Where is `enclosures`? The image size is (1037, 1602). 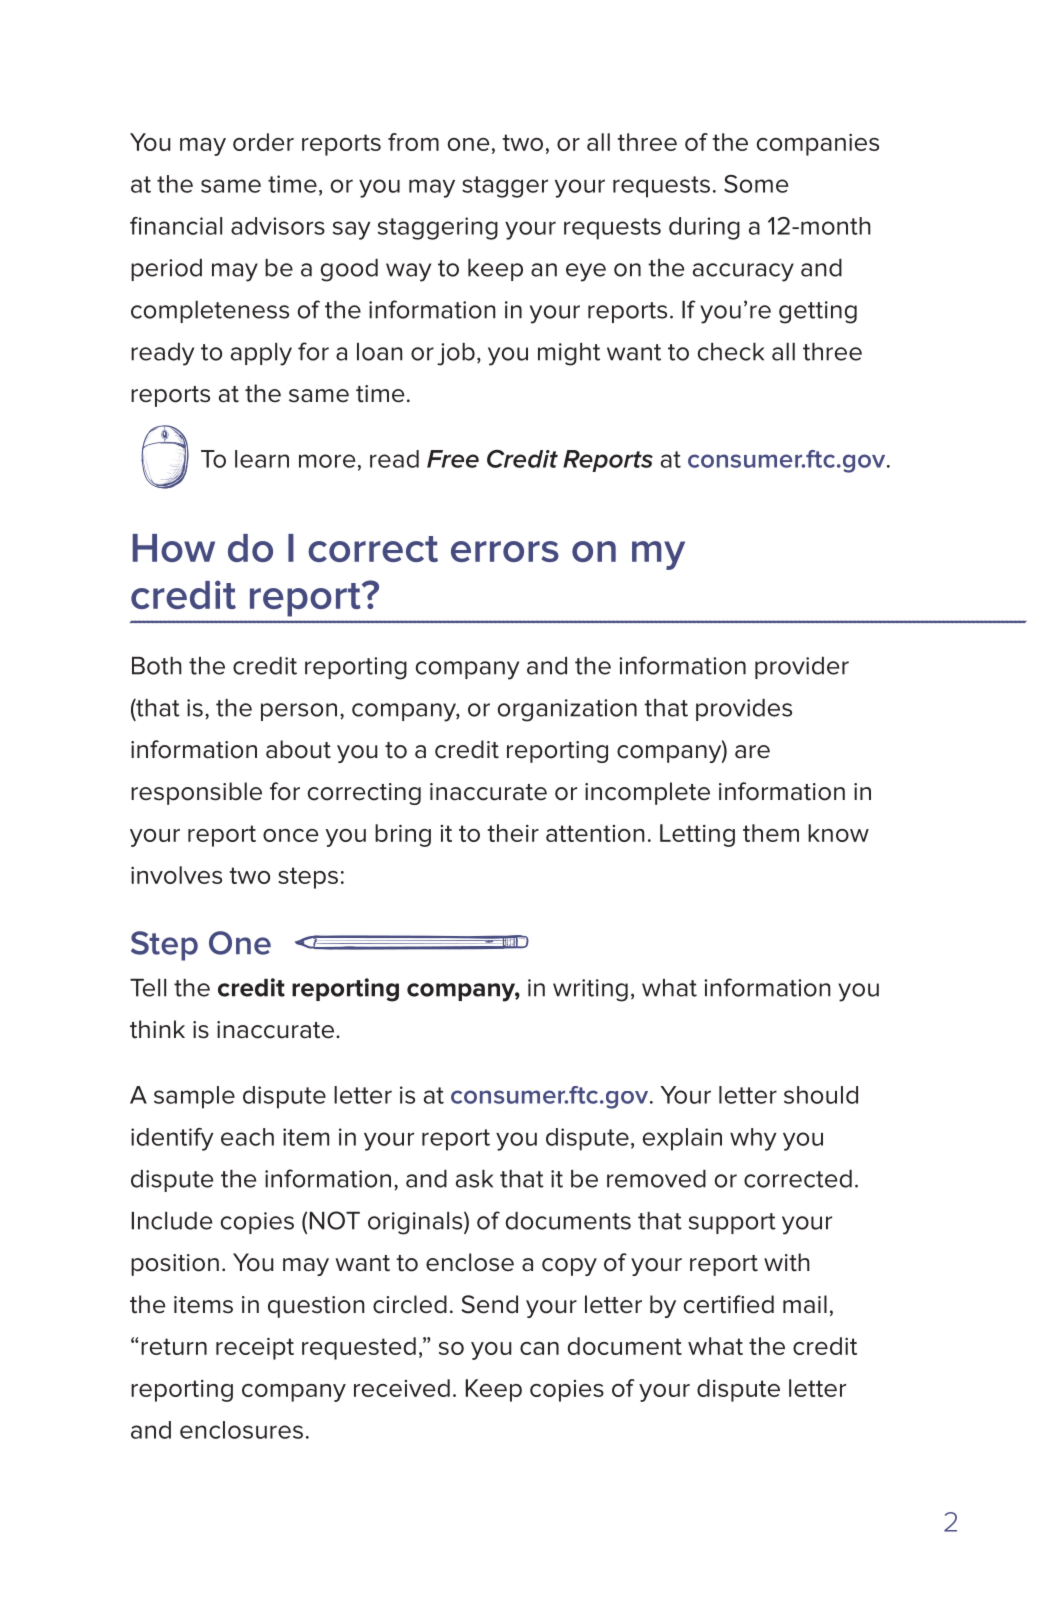 enclosures is located at coordinates (241, 1430).
